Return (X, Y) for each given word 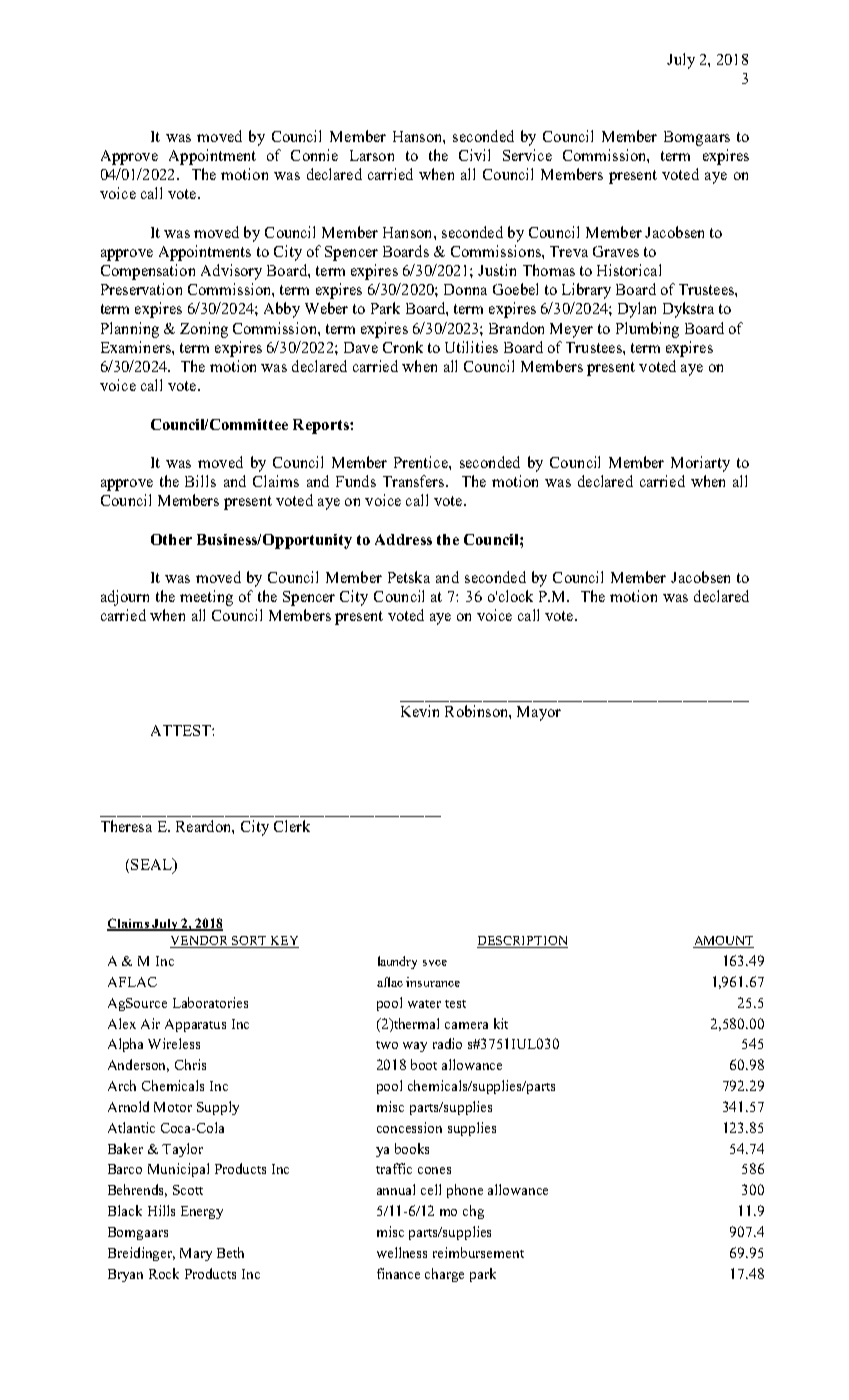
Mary (196, 1254)
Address (403, 539)
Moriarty (700, 464)
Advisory (231, 272)
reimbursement (478, 1252)
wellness (402, 1252)
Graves (616, 251)
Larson (372, 155)
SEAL (152, 865)
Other (171, 539)
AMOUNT (723, 942)
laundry (397, 962)
